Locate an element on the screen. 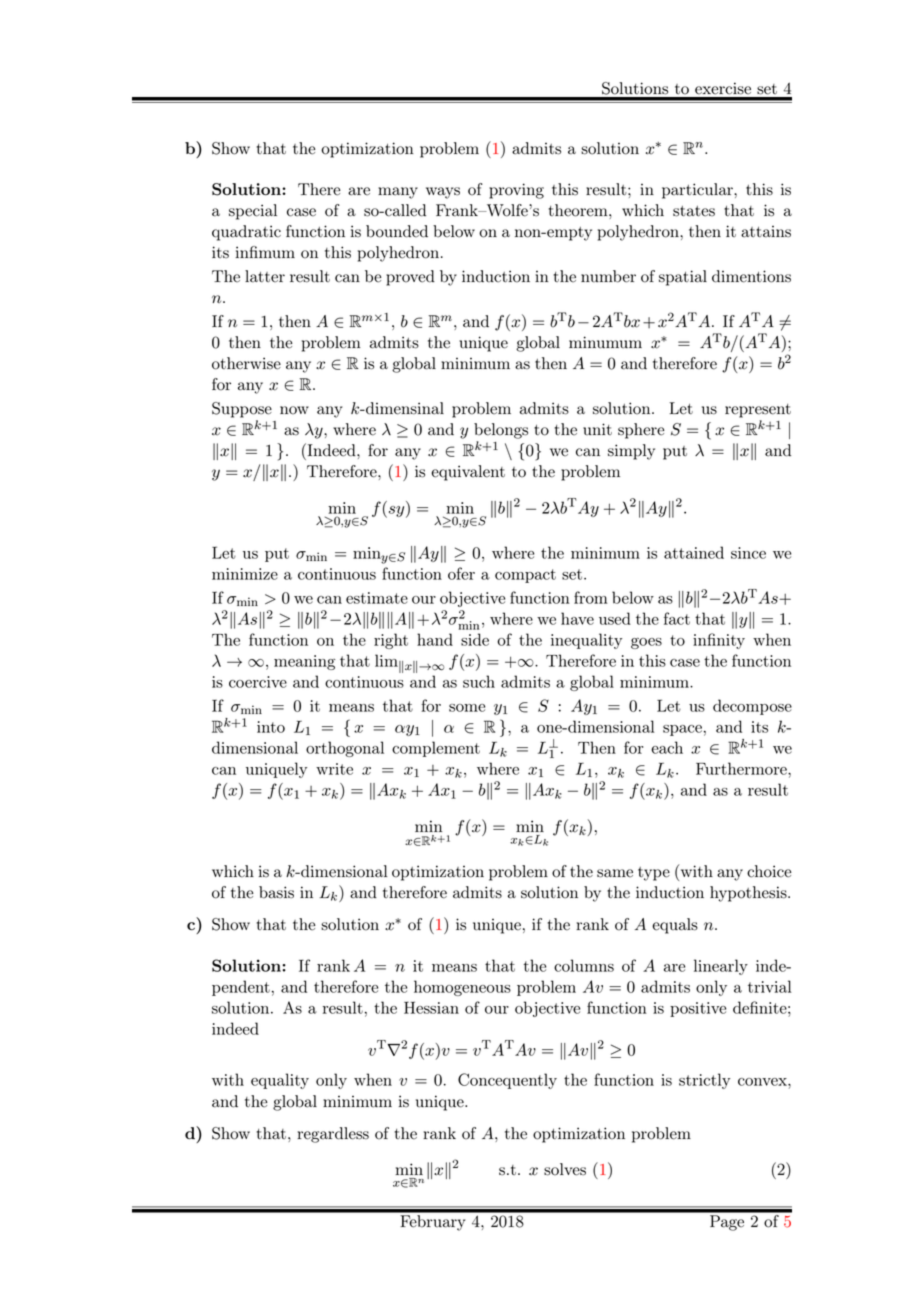  infinity is located at coordinates (719, 641).
